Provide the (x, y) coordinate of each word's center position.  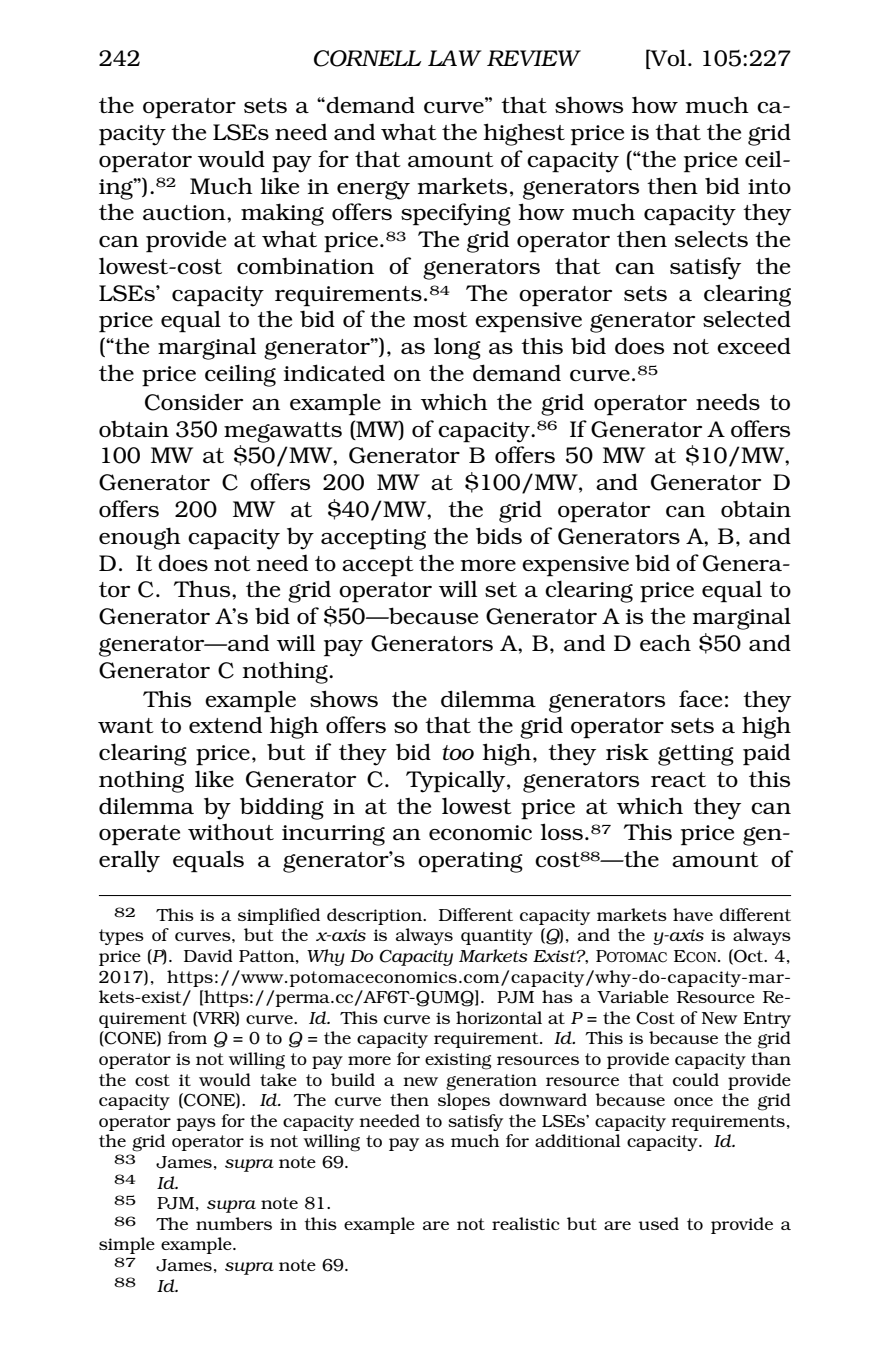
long (457, 348)
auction (185, 212)
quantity (497, 937)
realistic (526, 1223)
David (208, 955)
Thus (203, 588)
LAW (455, 58)
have (693, 914)
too (458, 752)
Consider (194, 402)
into (769, 186)
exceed (754, 345)
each (665, 643)
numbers (234, 1223)
